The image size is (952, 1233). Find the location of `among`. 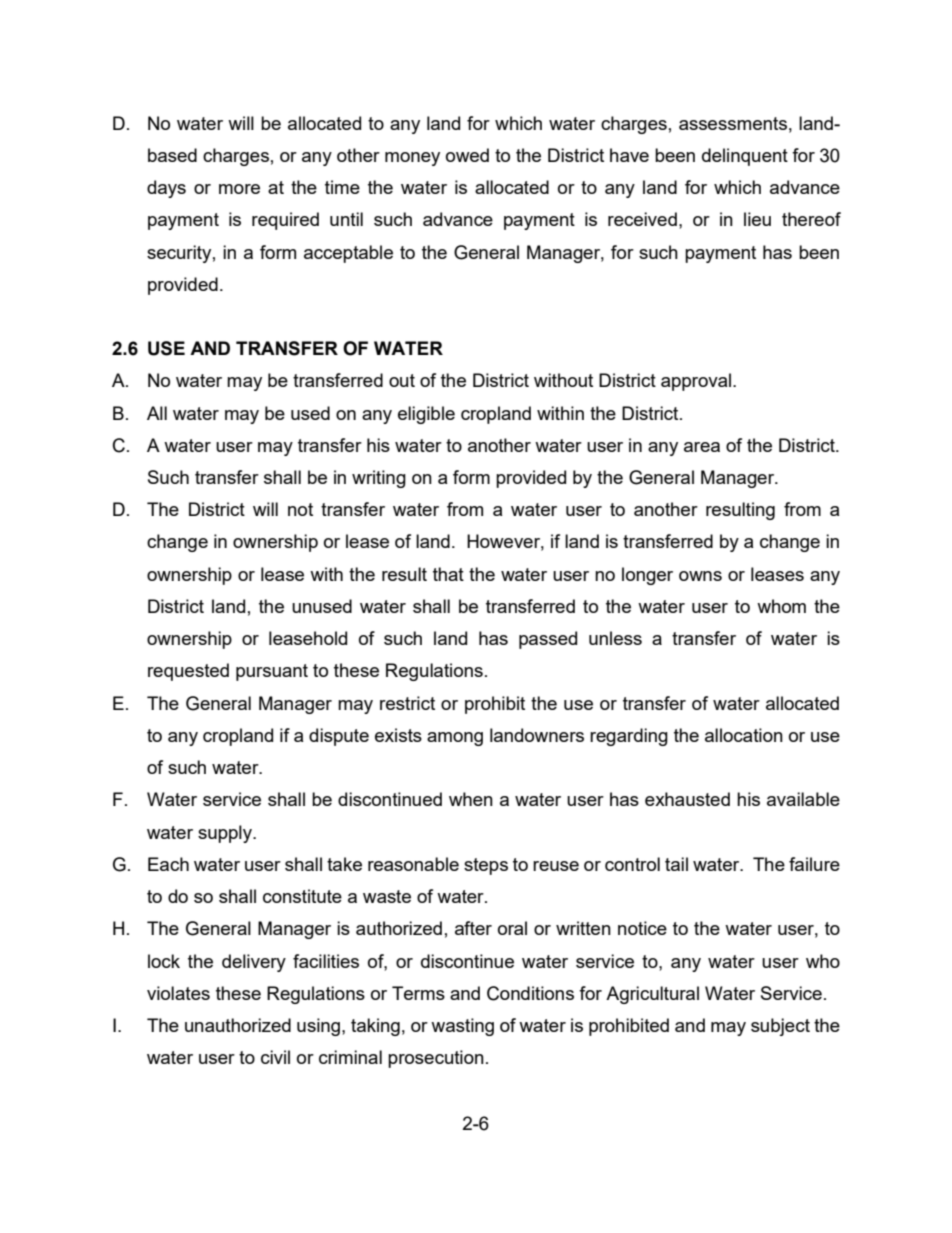

among is located at coordinates (455, 739).
